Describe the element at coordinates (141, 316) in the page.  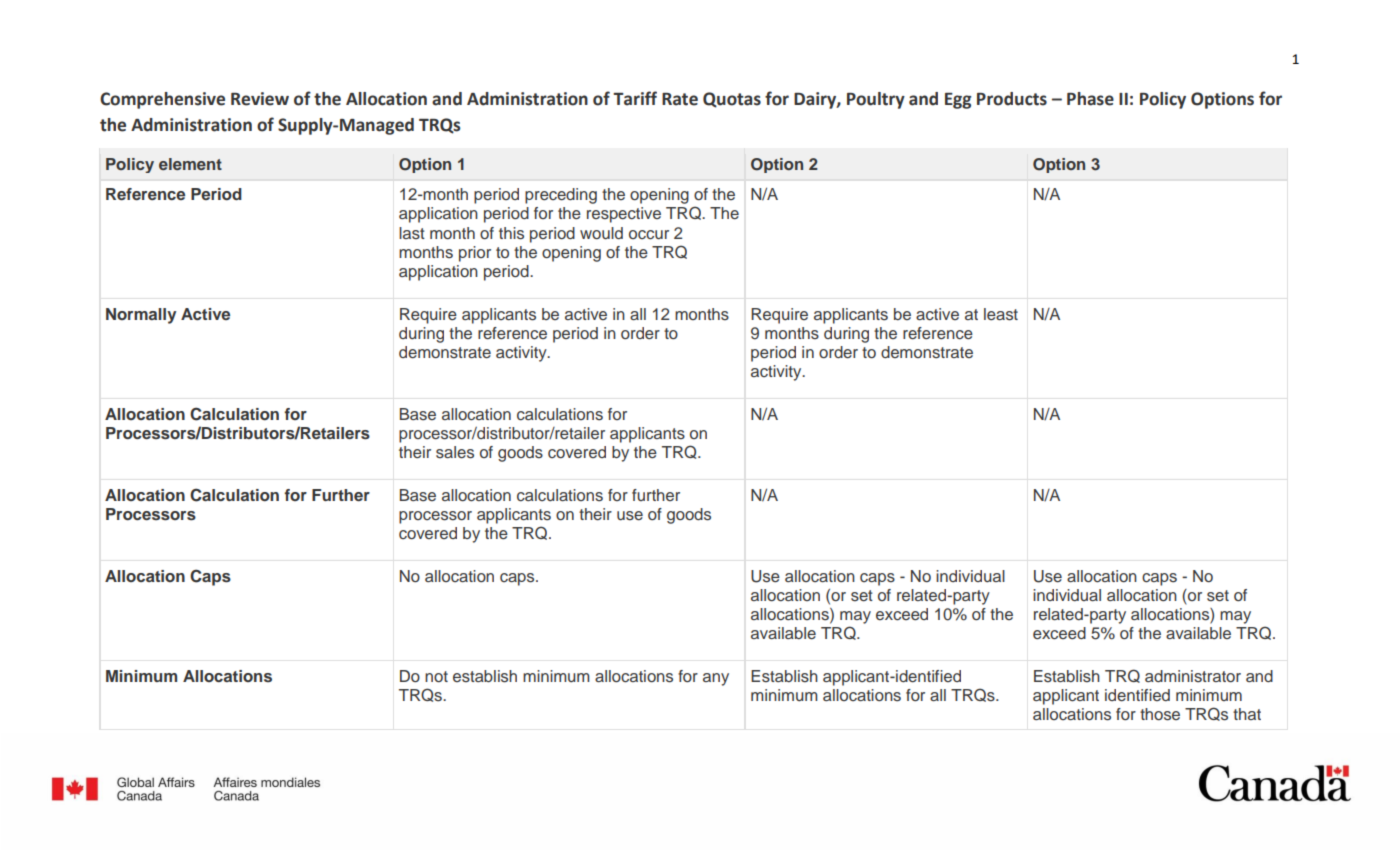
I see `Normally` at that location.
